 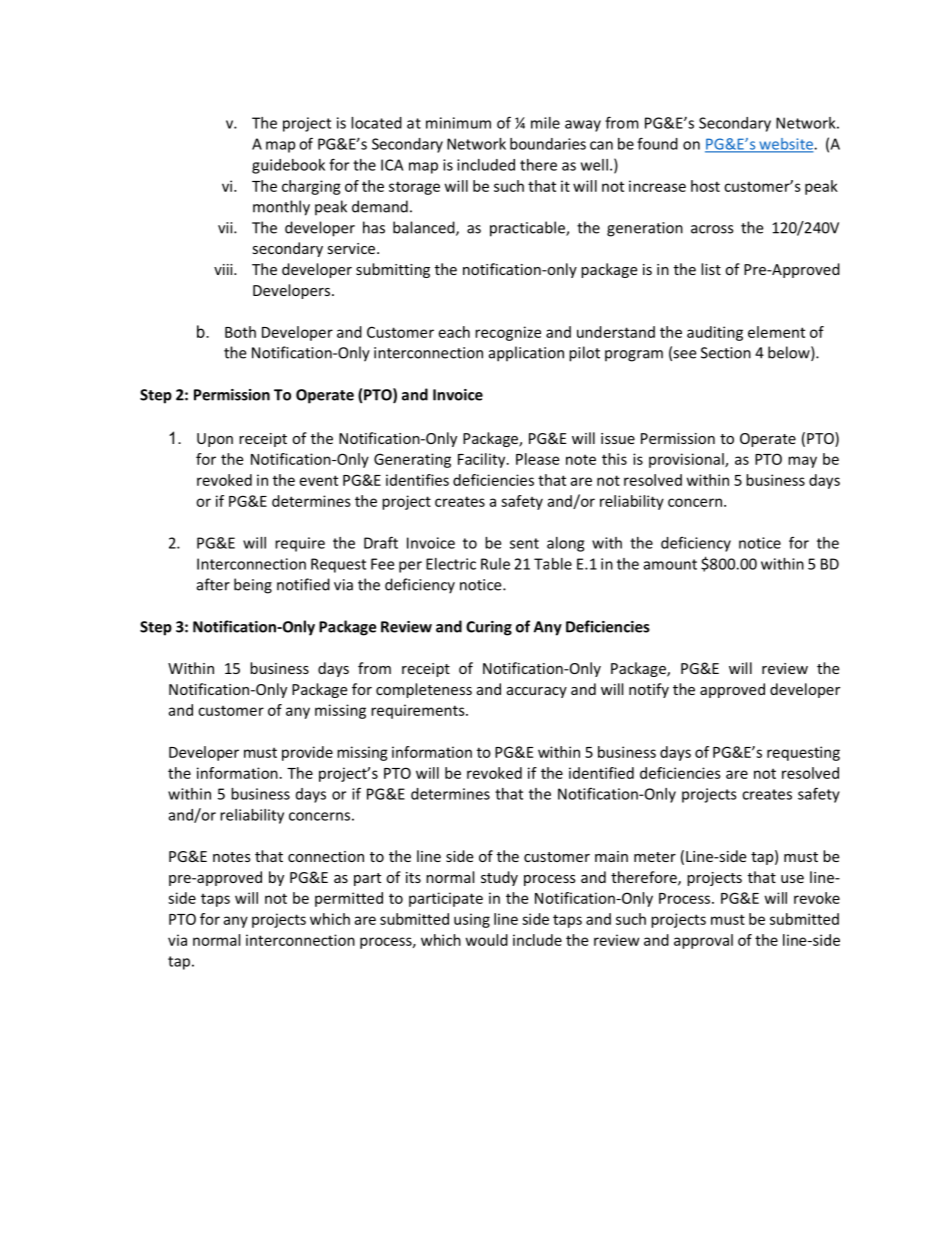 I want to click on guidebook, so click(x=288, y=166).
